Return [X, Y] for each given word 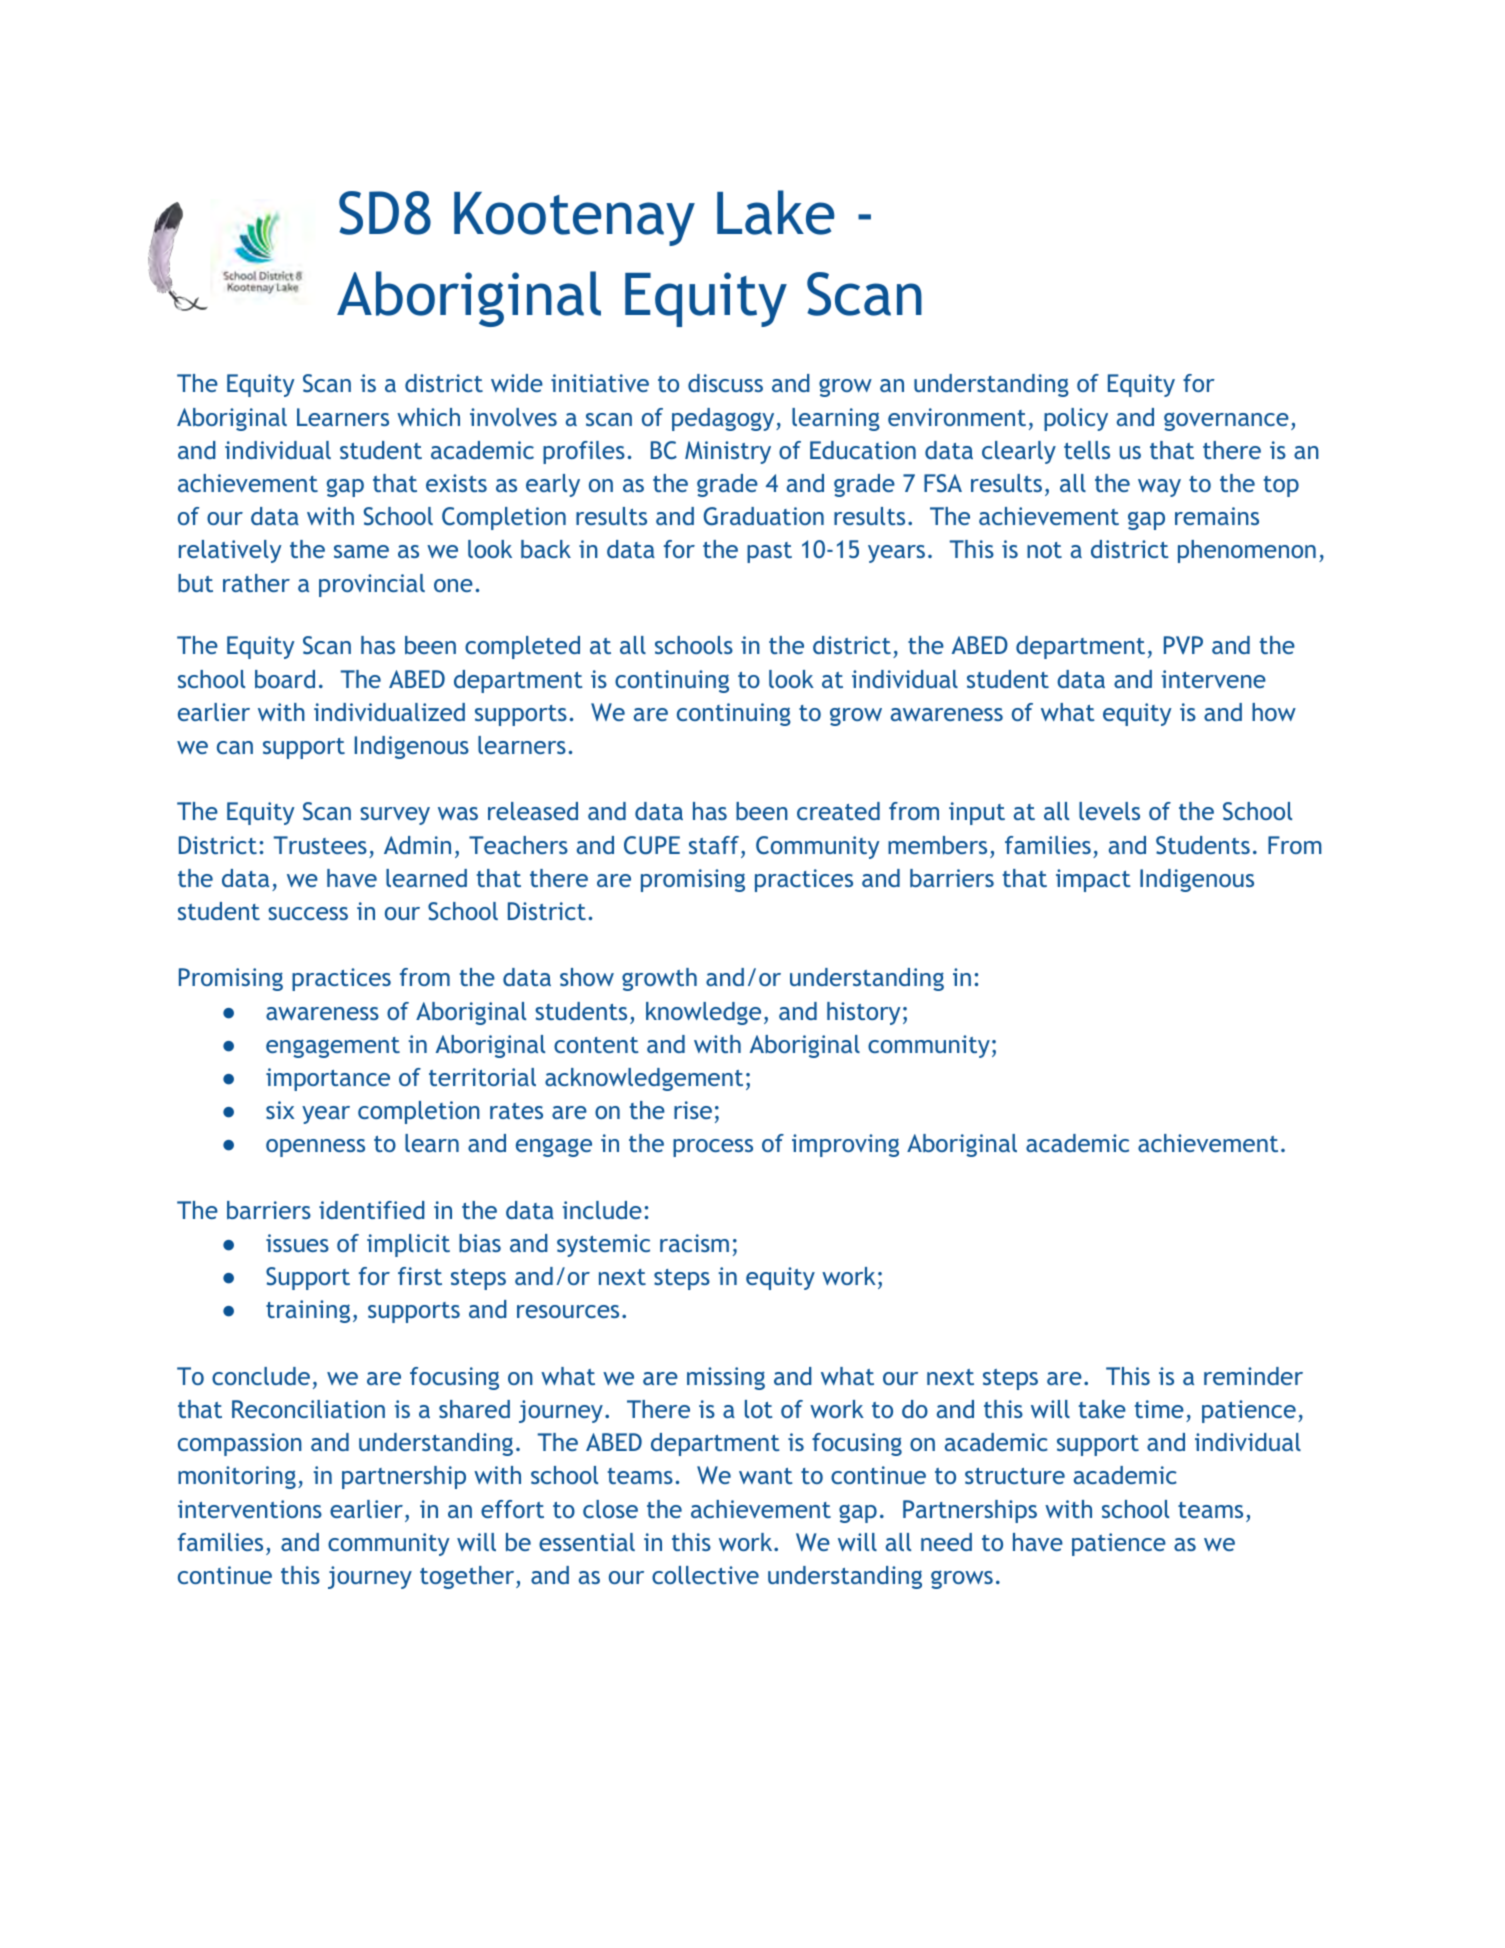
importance [328, 1079]
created [838, 811]
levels [1109, 811]
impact [1093, 880]
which [428, 417]
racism [694, 1243]
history [864, 1013]
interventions [250, 1509]
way [1159, 488]
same [361, 551]
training [308, 1311]
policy [1076, 419]
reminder [1253, 1376]
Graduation [764, 516]
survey [395, 816]
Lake [776, 212]
